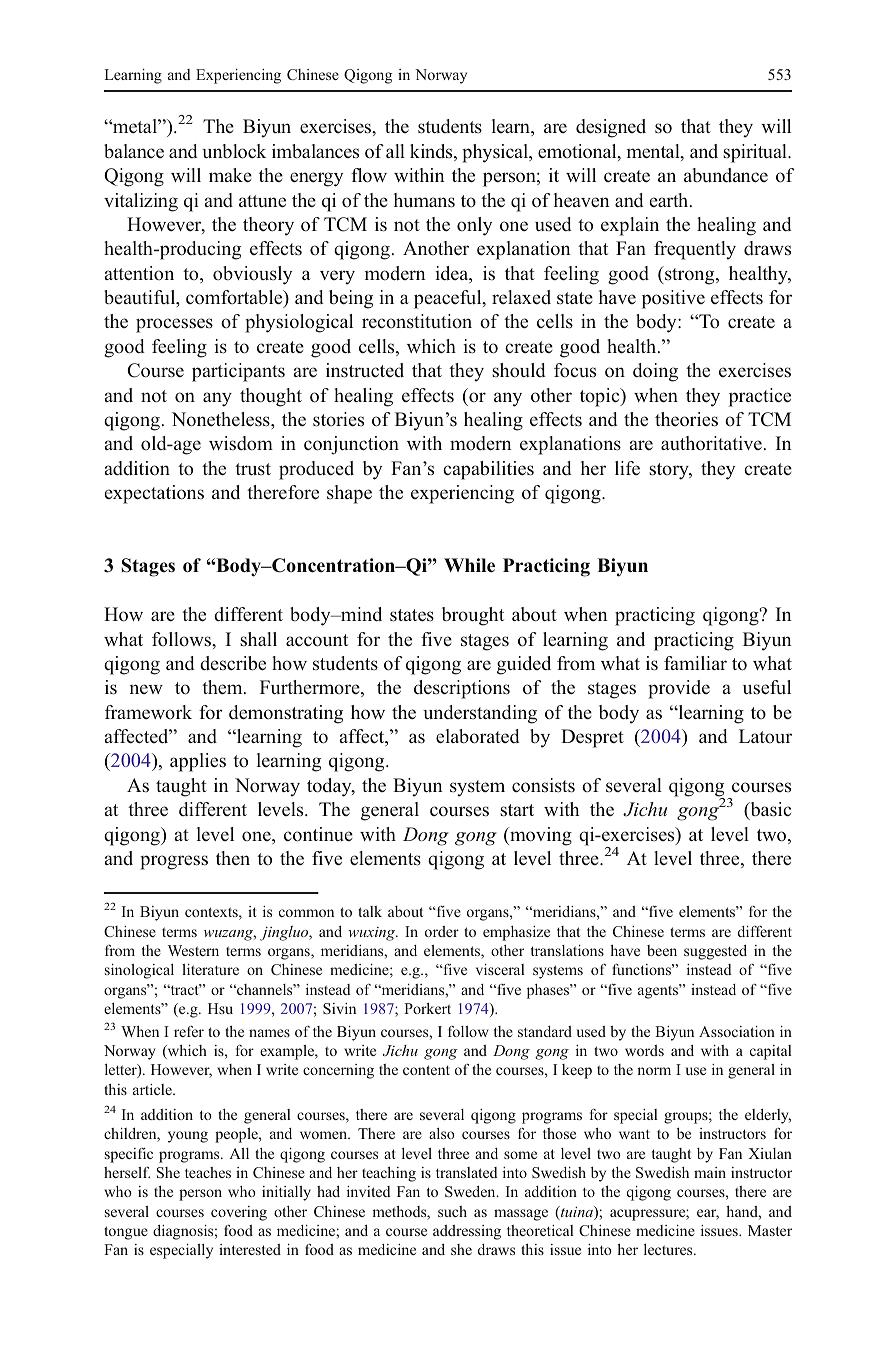 This page has height=1359, width=896. I want to click on covering, so click(239, 1213).
